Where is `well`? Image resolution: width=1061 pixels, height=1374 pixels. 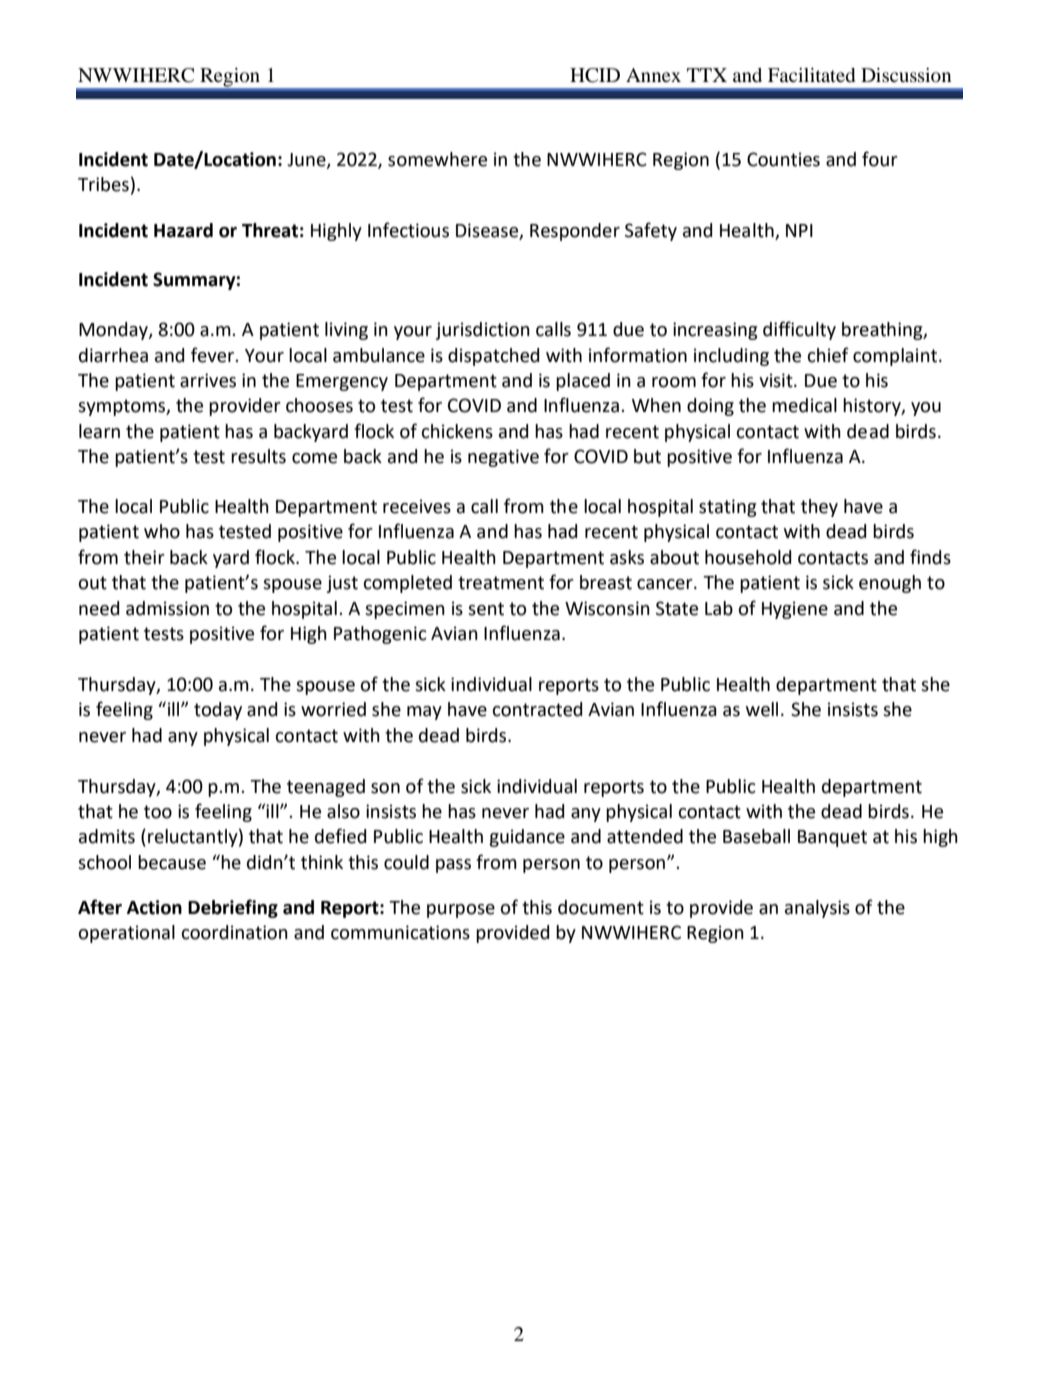
well is located at coordinates (762, 709).
